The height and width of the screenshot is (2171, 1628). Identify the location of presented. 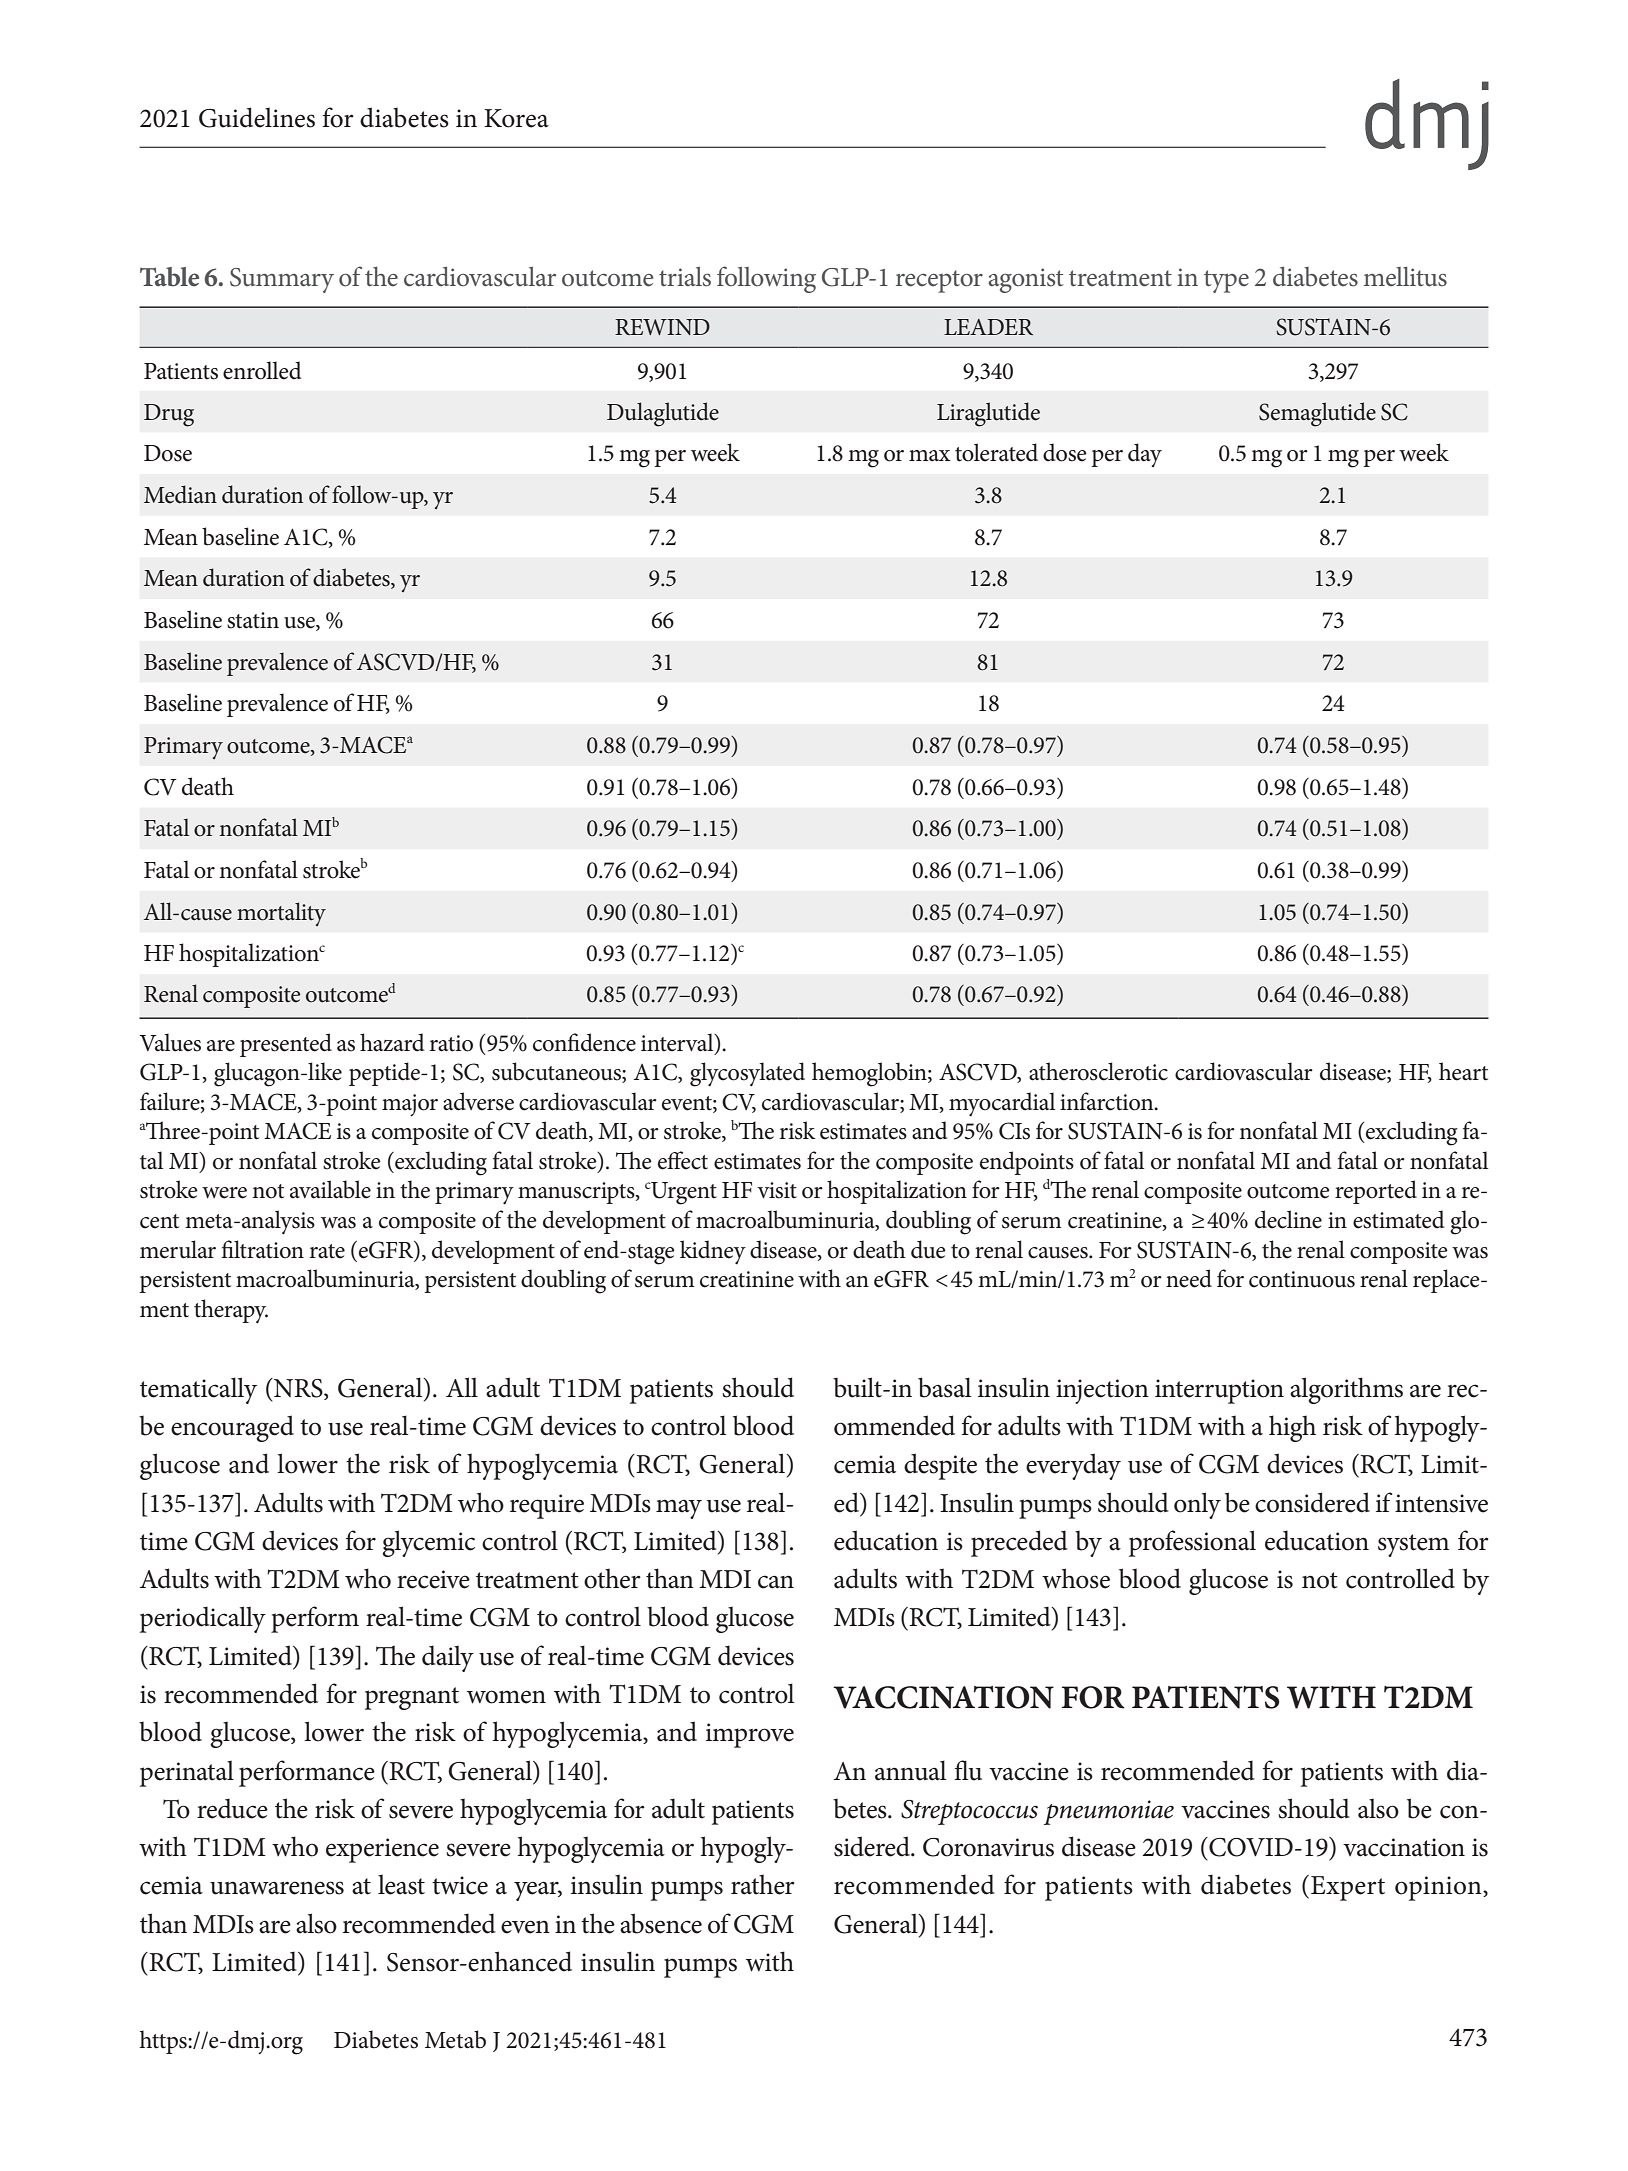
(286, 1045).
